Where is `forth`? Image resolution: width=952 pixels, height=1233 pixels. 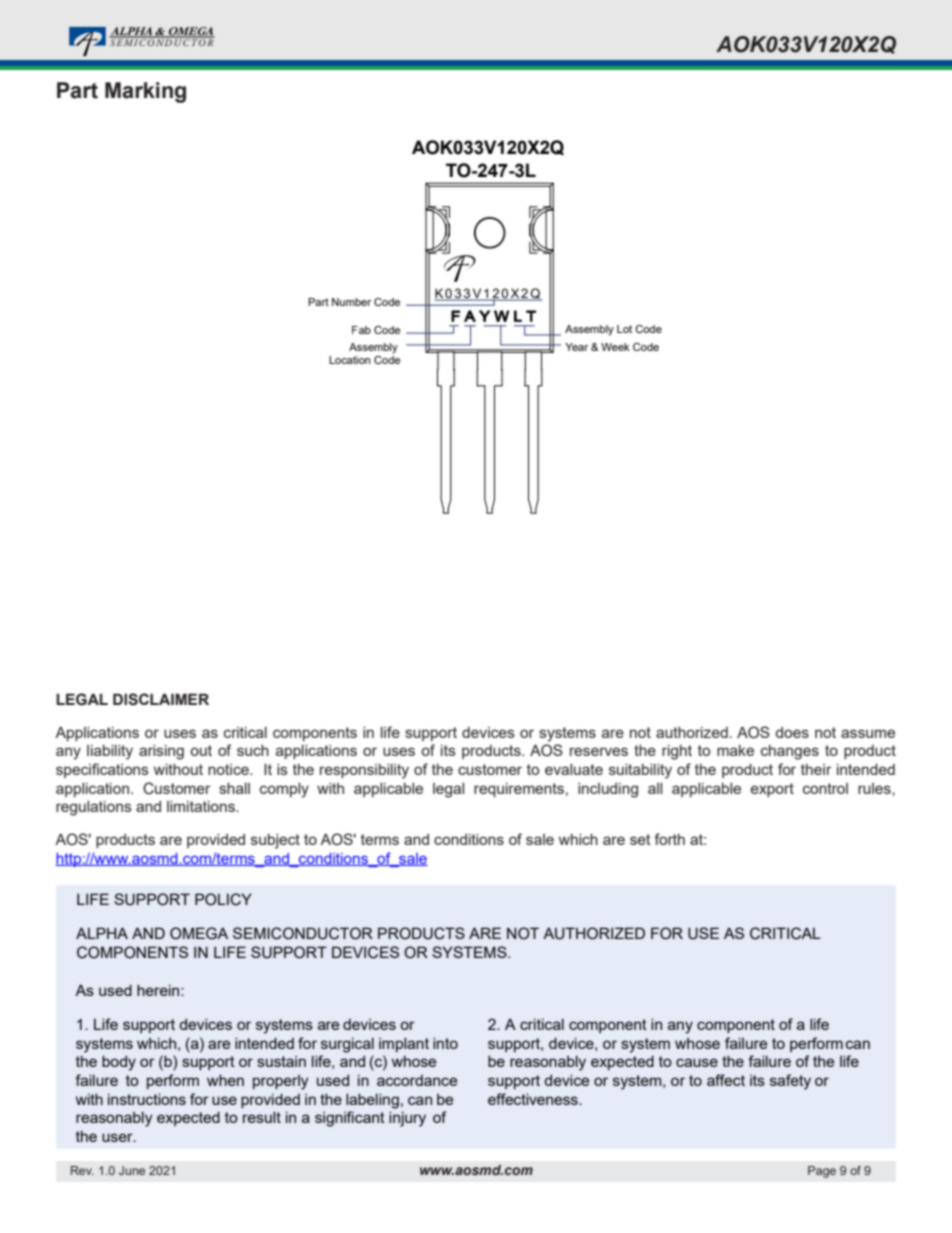 forth is located at coordinates (669, 839).
